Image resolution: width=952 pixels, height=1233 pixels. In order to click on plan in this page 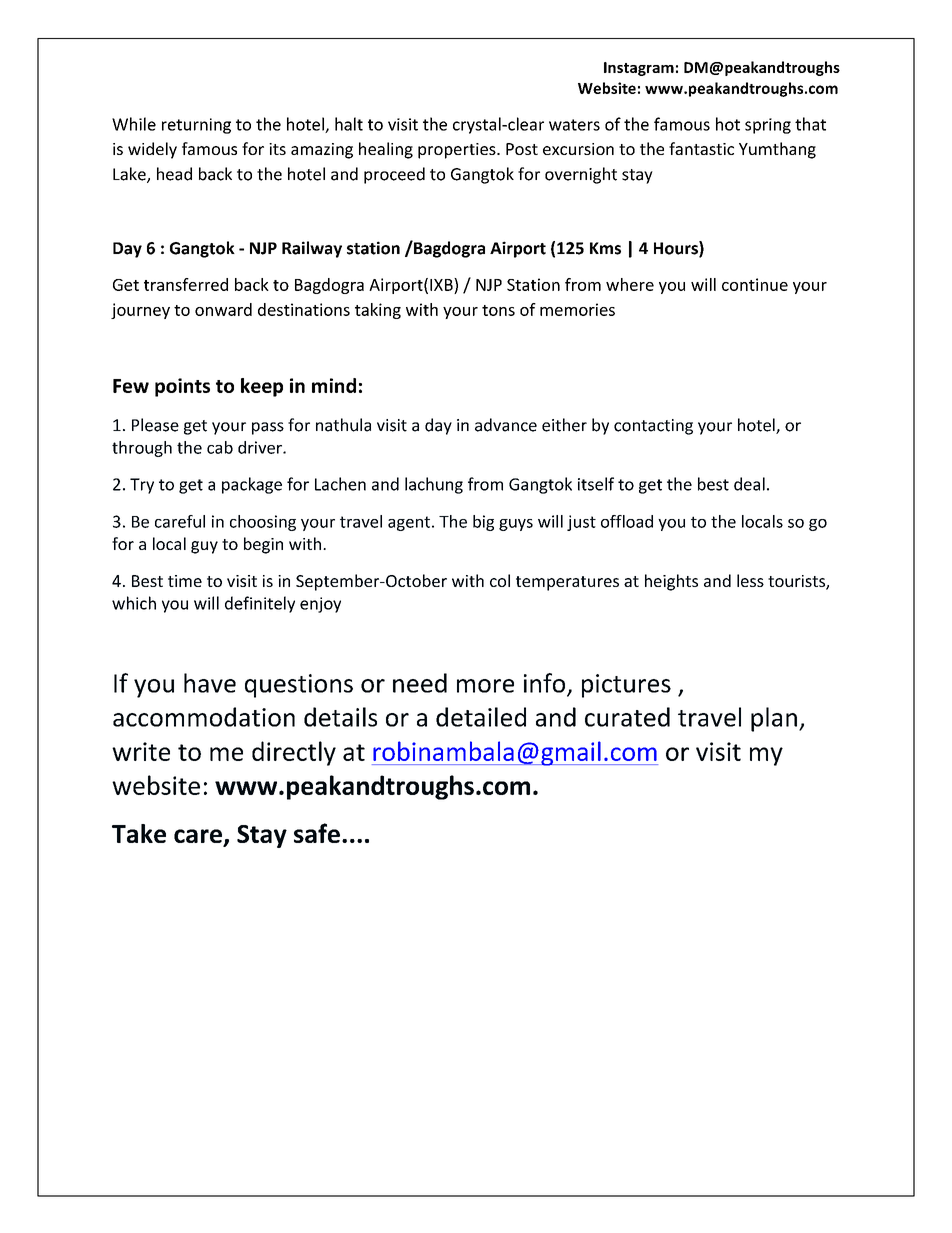, I will do `click(774, 719)`.
